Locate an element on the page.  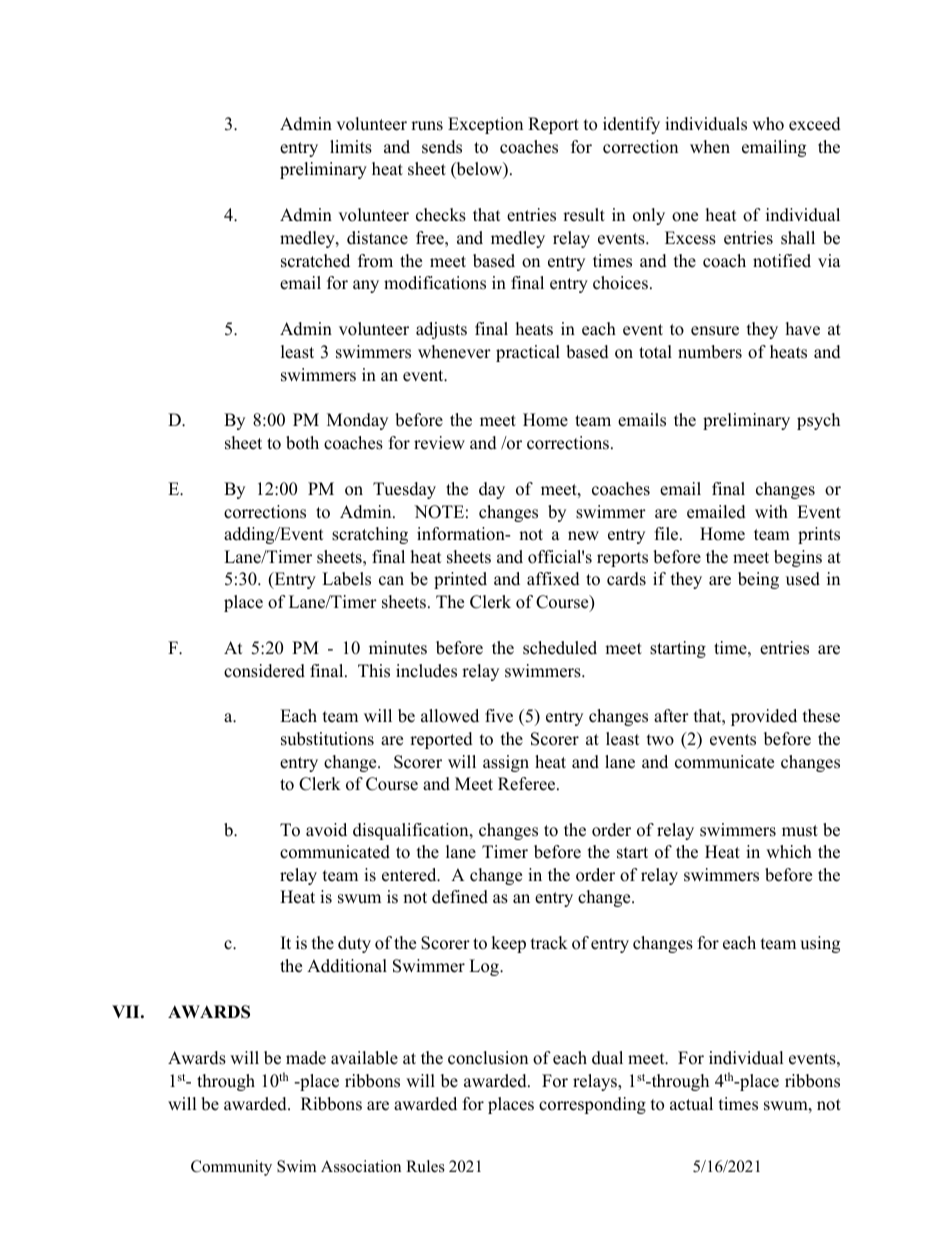
Exception is located at coordinates (485, 125).
